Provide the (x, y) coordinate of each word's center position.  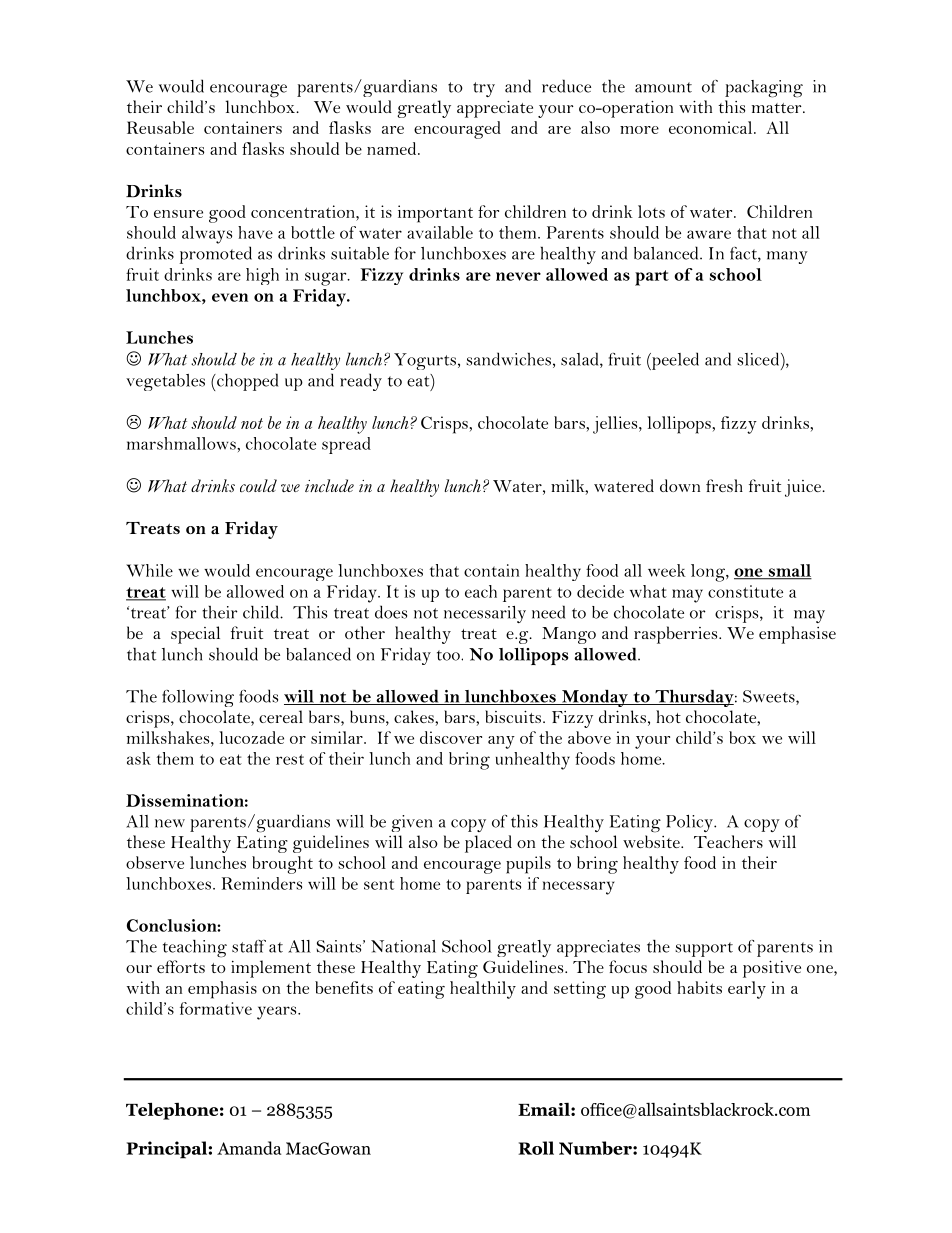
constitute (745, 591)
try (484, 89)
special (195, 635)
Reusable (160, 127)
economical (712, 127)
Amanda (249, 1148)
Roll (536, 1148)
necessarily (485, 614)
